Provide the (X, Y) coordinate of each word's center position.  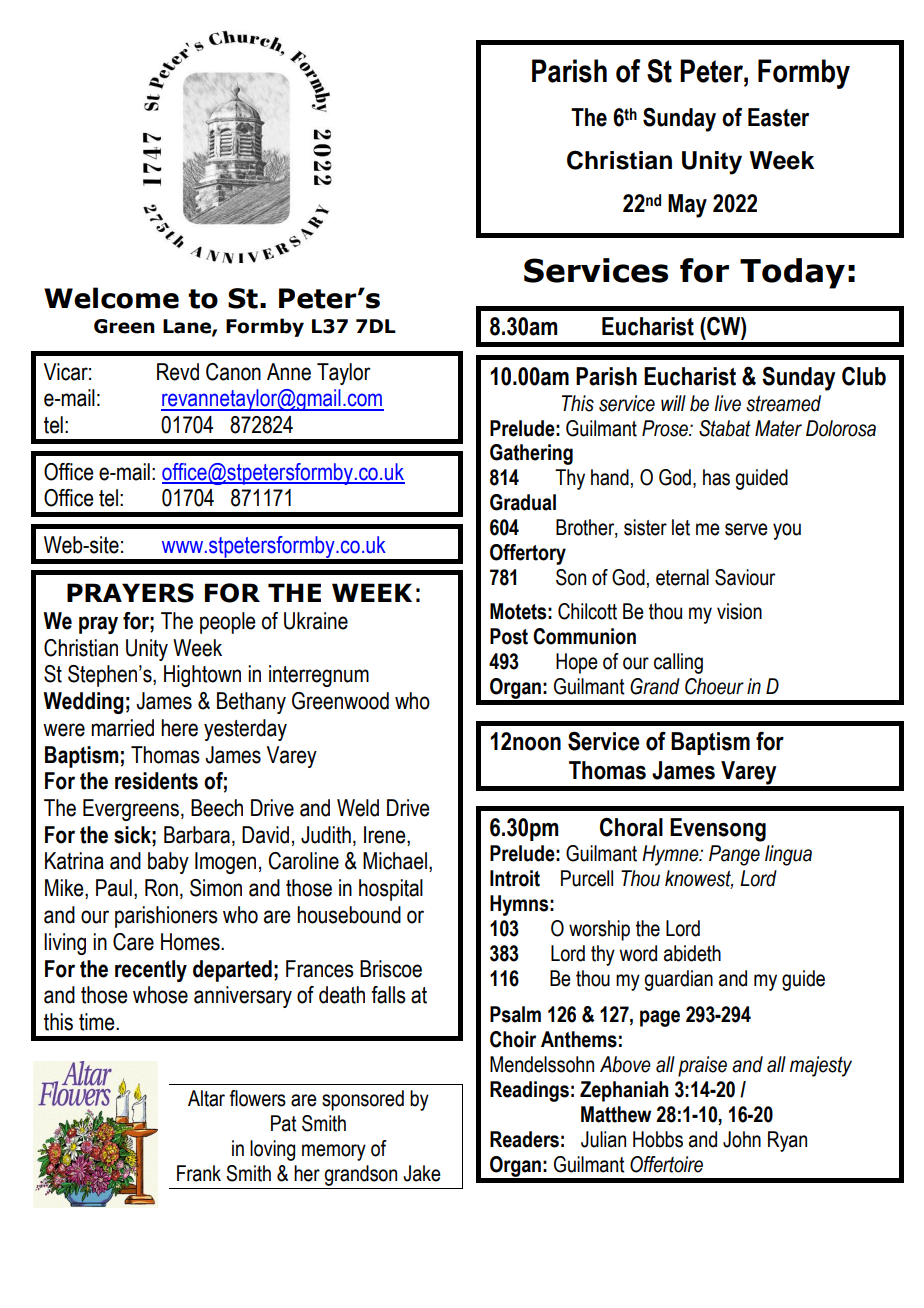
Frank (199, 1173)
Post (509, 636)
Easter (778, 117)
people (228, 623)
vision (739, 611)
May (687, 206)
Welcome (111, 298)
